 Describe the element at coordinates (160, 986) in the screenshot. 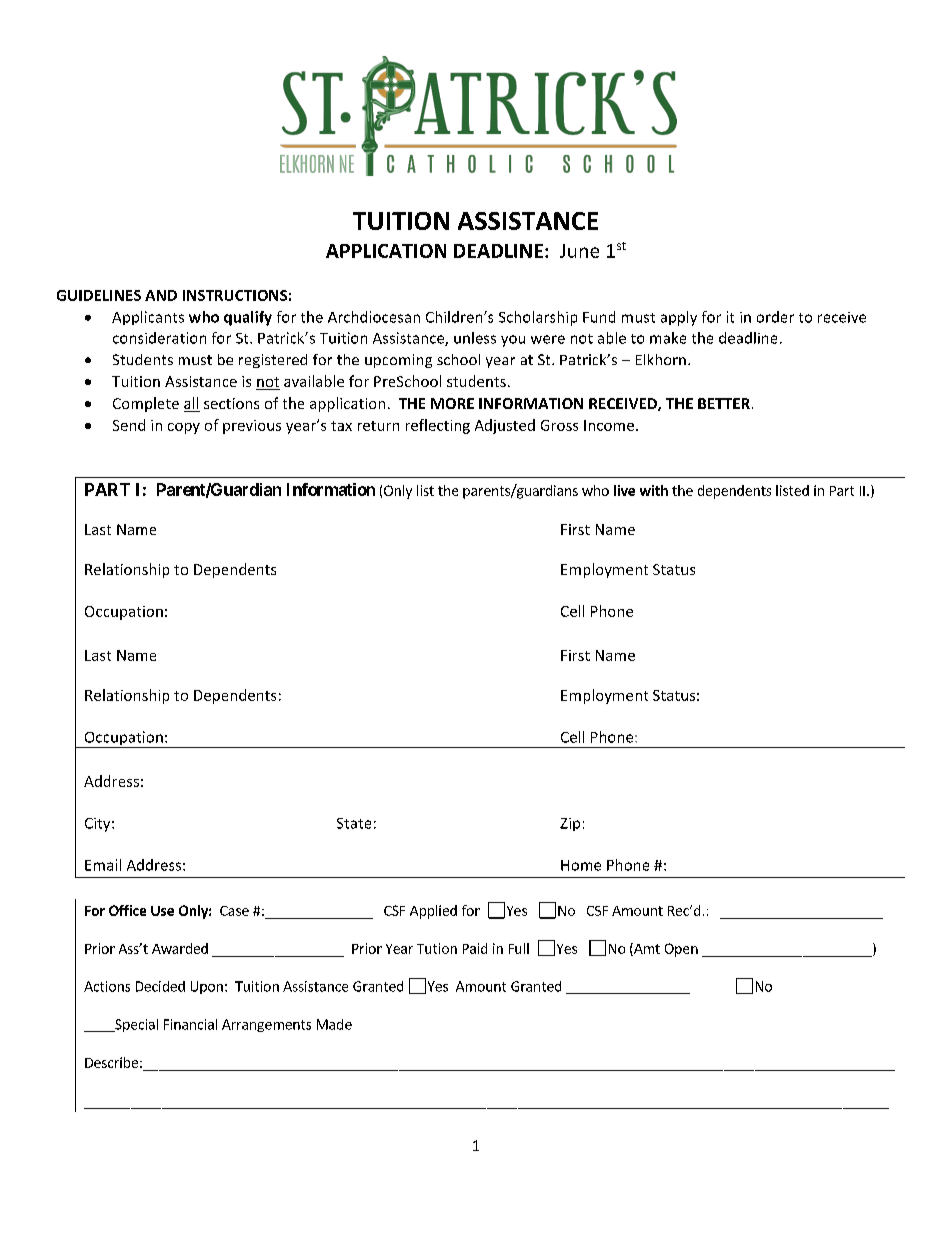

I see `Decided` at that location.
